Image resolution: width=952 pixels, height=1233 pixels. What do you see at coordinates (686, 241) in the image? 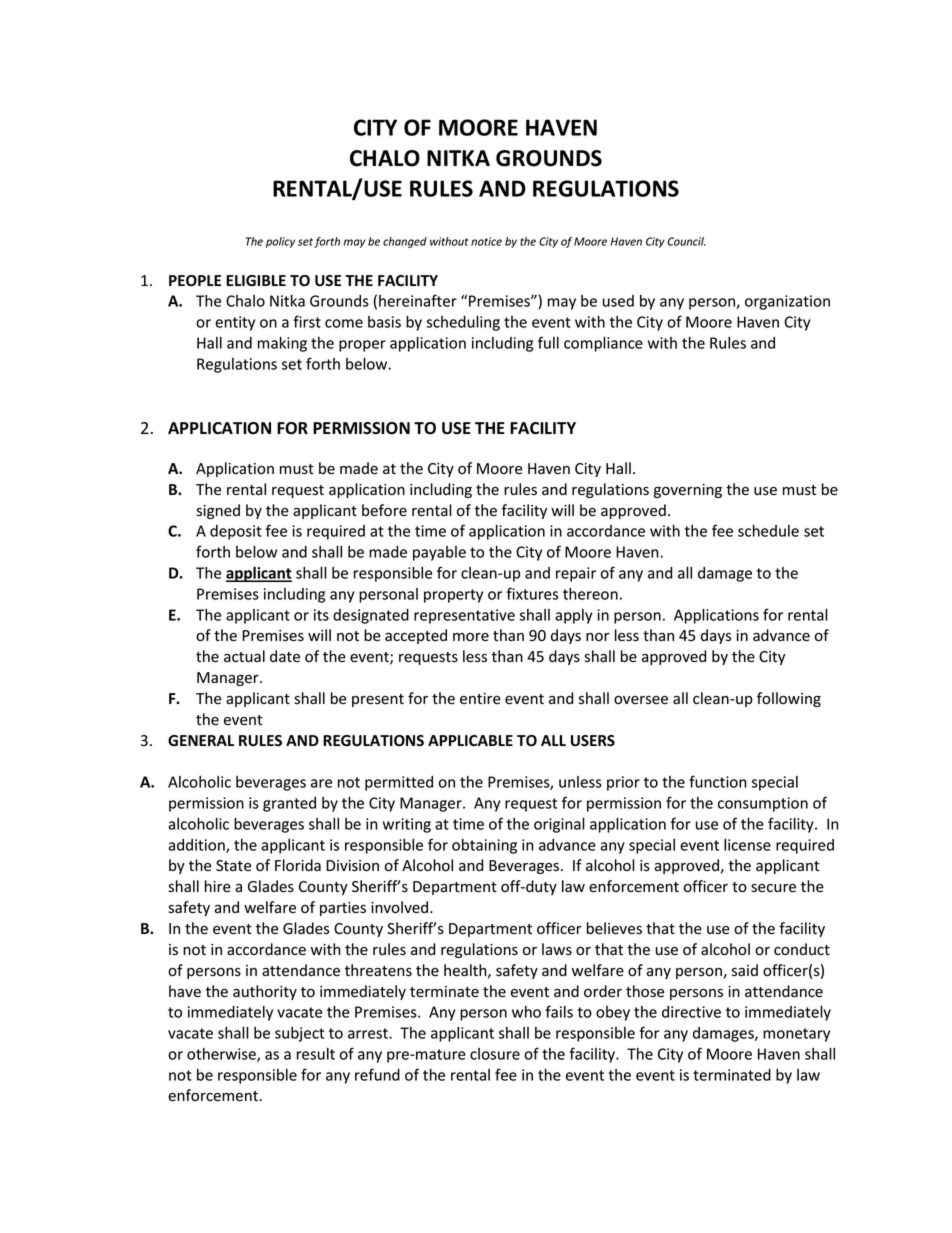
I see `Council` at bounding box center [686, 241].
